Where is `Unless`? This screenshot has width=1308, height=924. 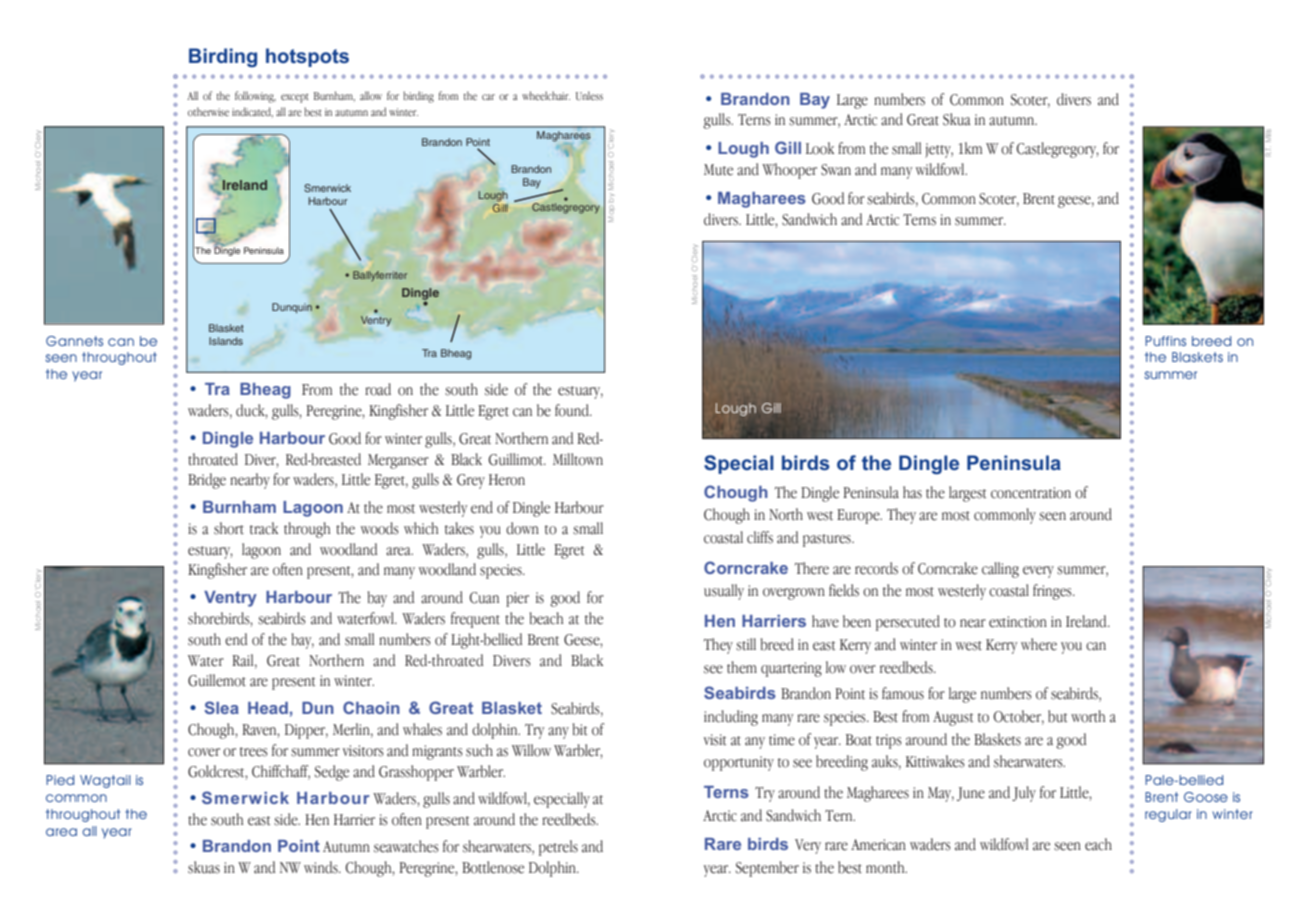
Unless is located at coordinates (589, 96).
